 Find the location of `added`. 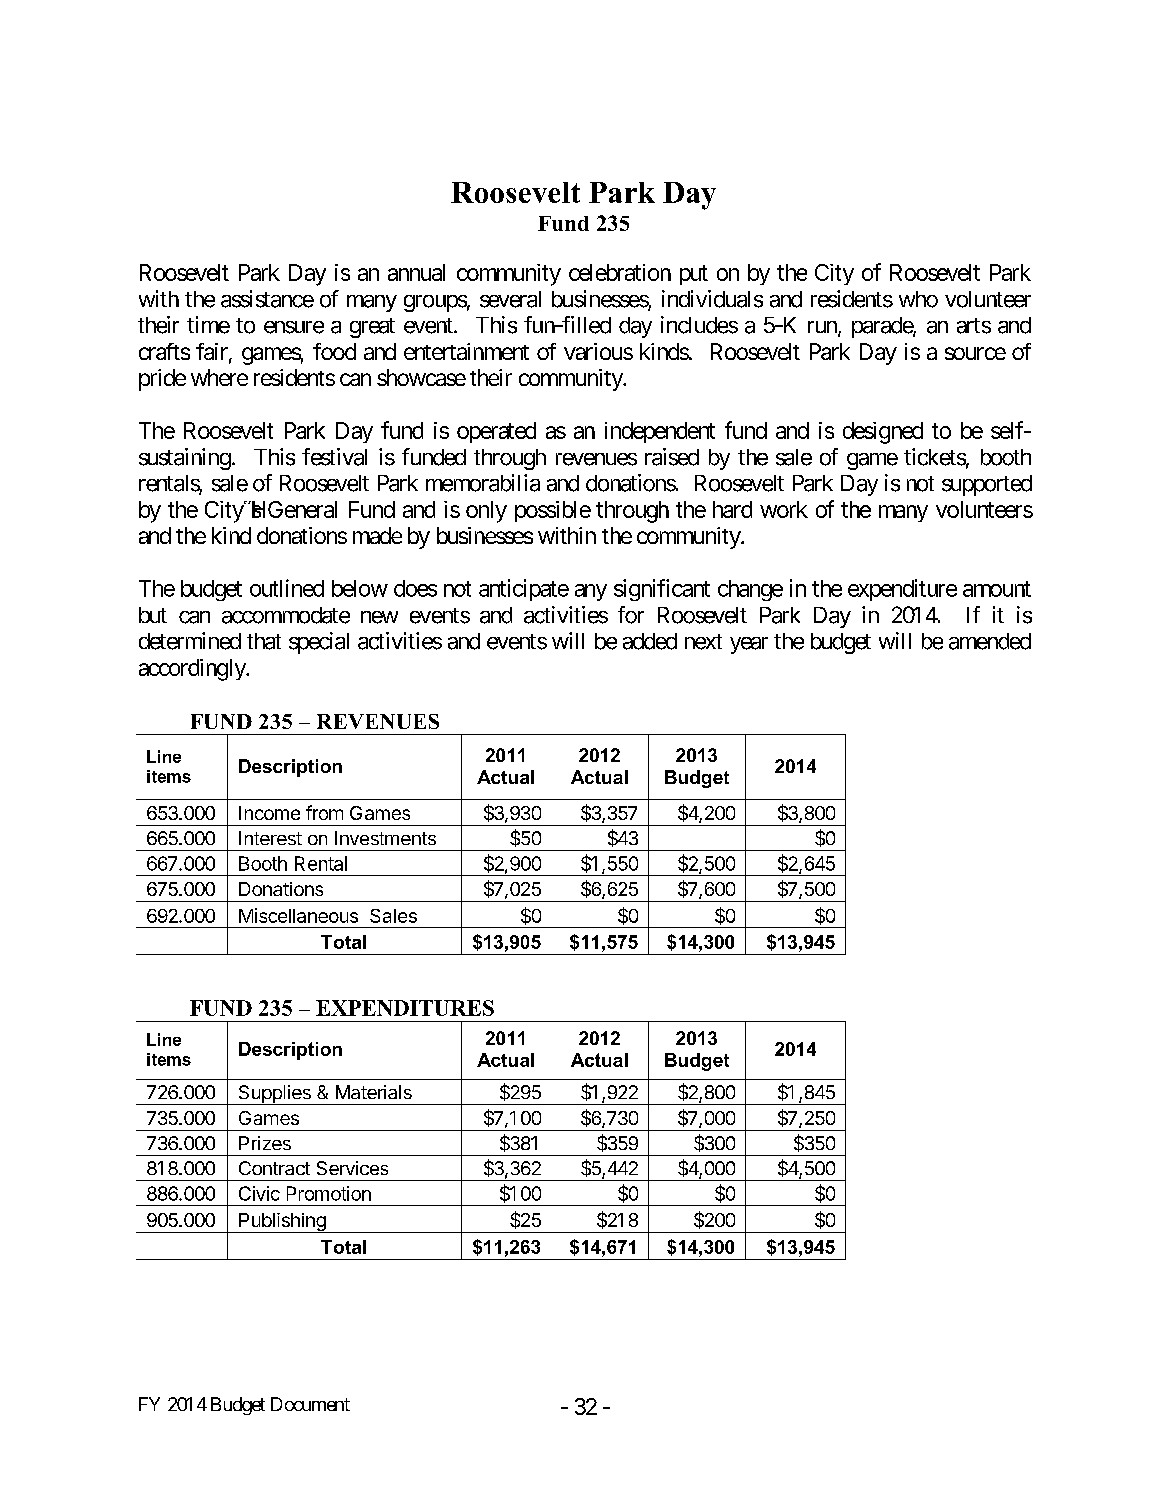

added is located at coordinates (650, 641).
